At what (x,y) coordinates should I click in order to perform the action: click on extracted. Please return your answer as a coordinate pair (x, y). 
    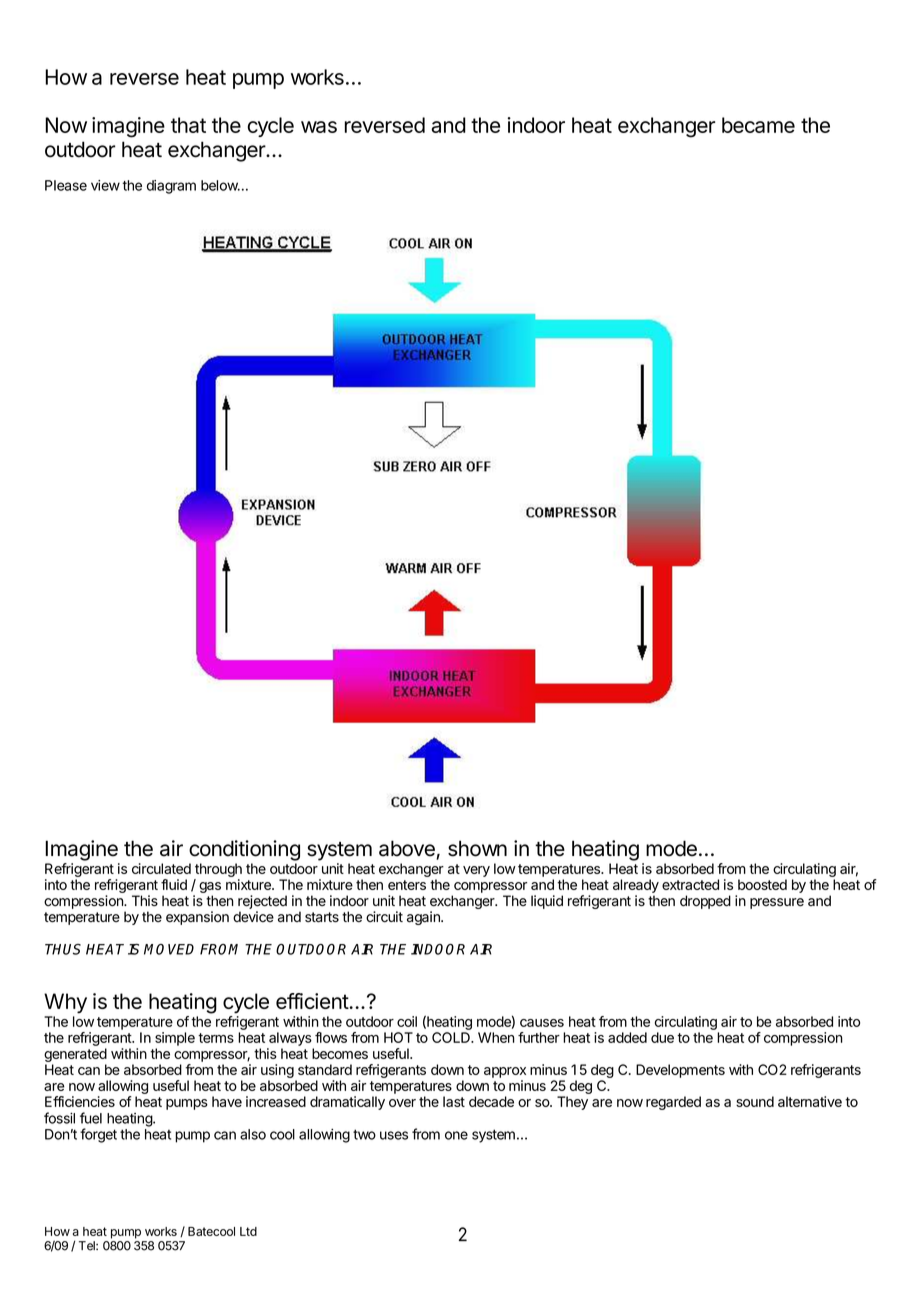
    Looking at the image, I should click on (690, 884).
